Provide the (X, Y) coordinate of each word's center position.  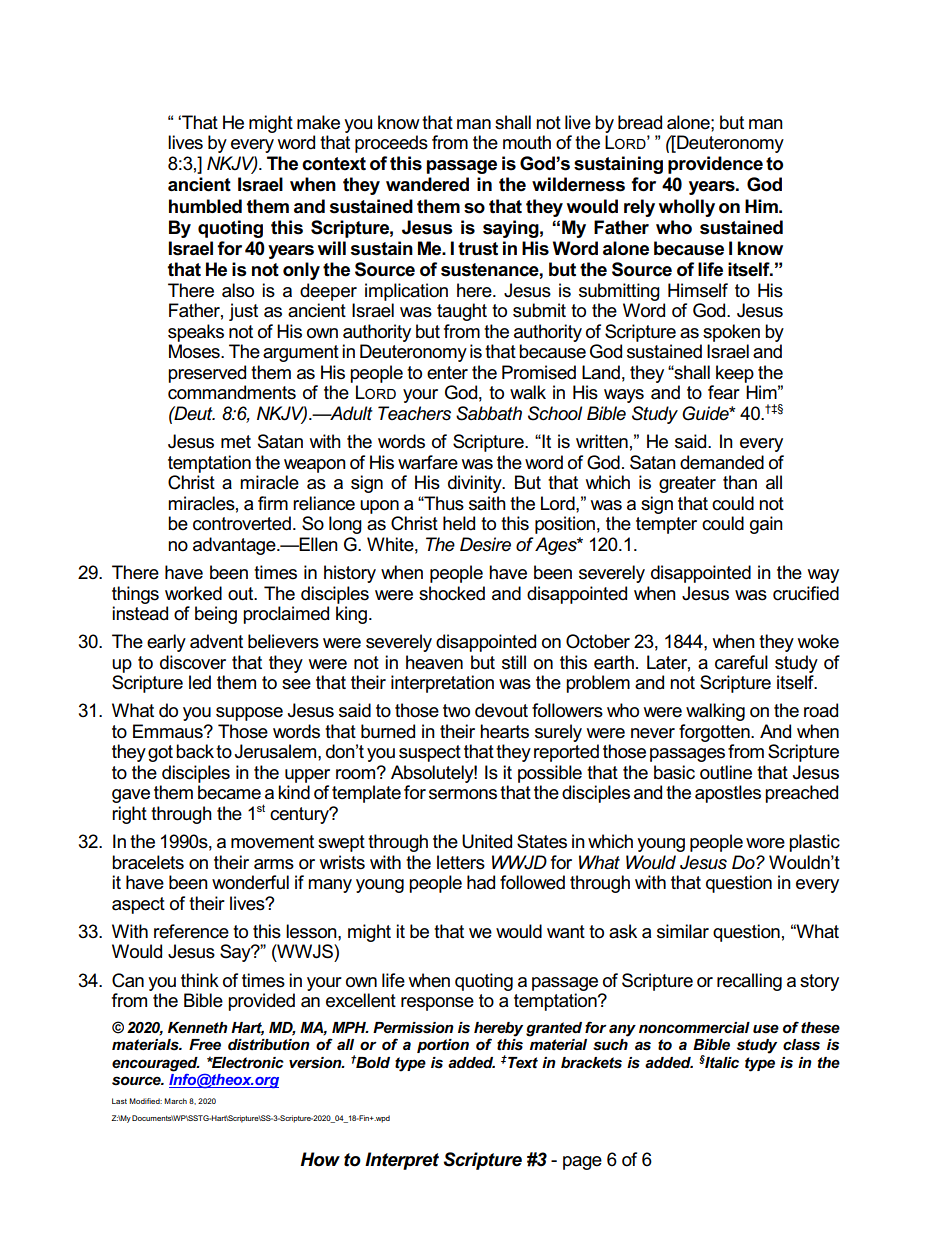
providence (715, 165)
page (582, 1163)
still (514, 662)
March (175, 1101)
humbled (205, 206)
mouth (527, 142)
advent (216, 641)
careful (741, 662)
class (801, 1045)
